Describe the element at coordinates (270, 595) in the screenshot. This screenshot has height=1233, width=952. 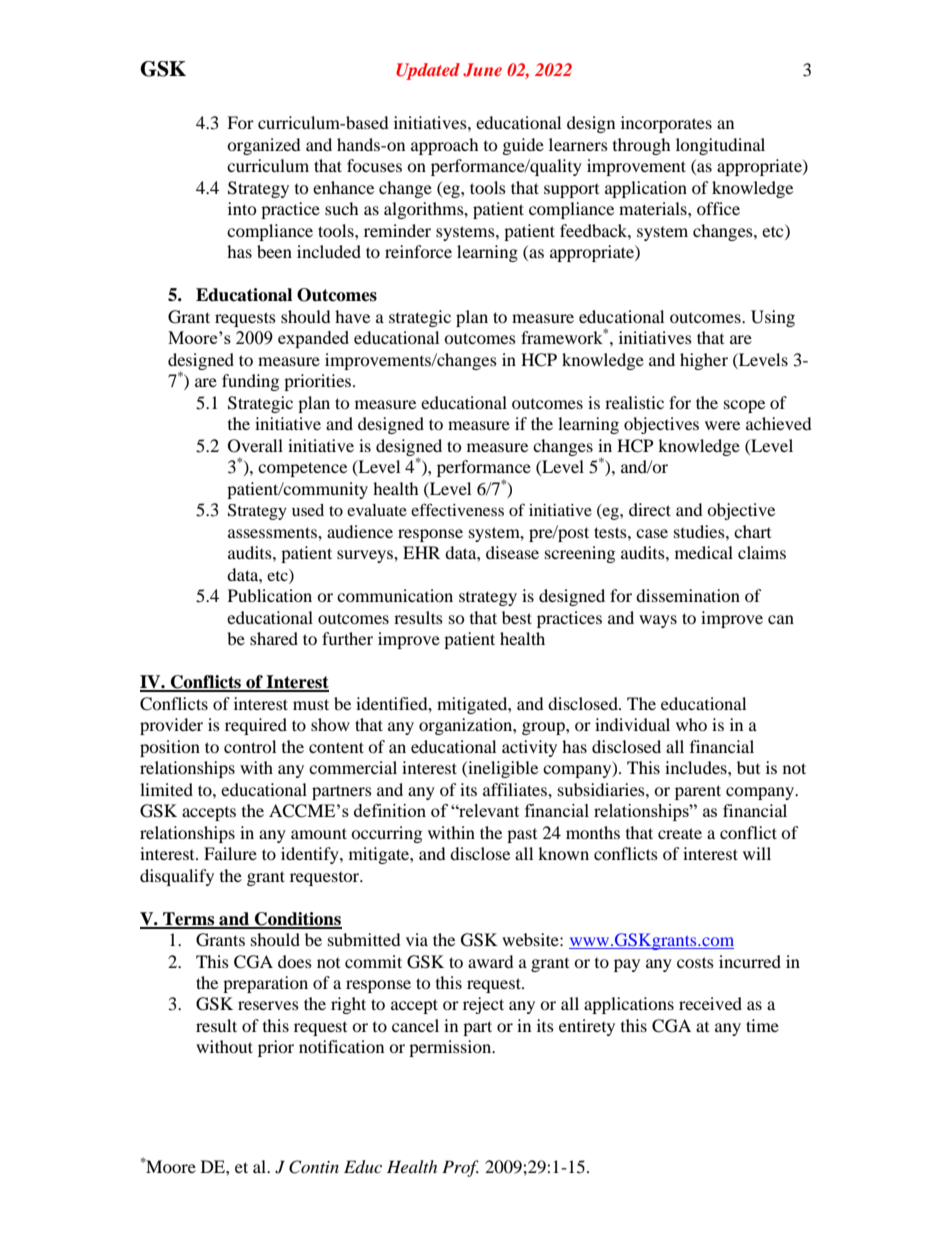
I see `Publication` at that location.
